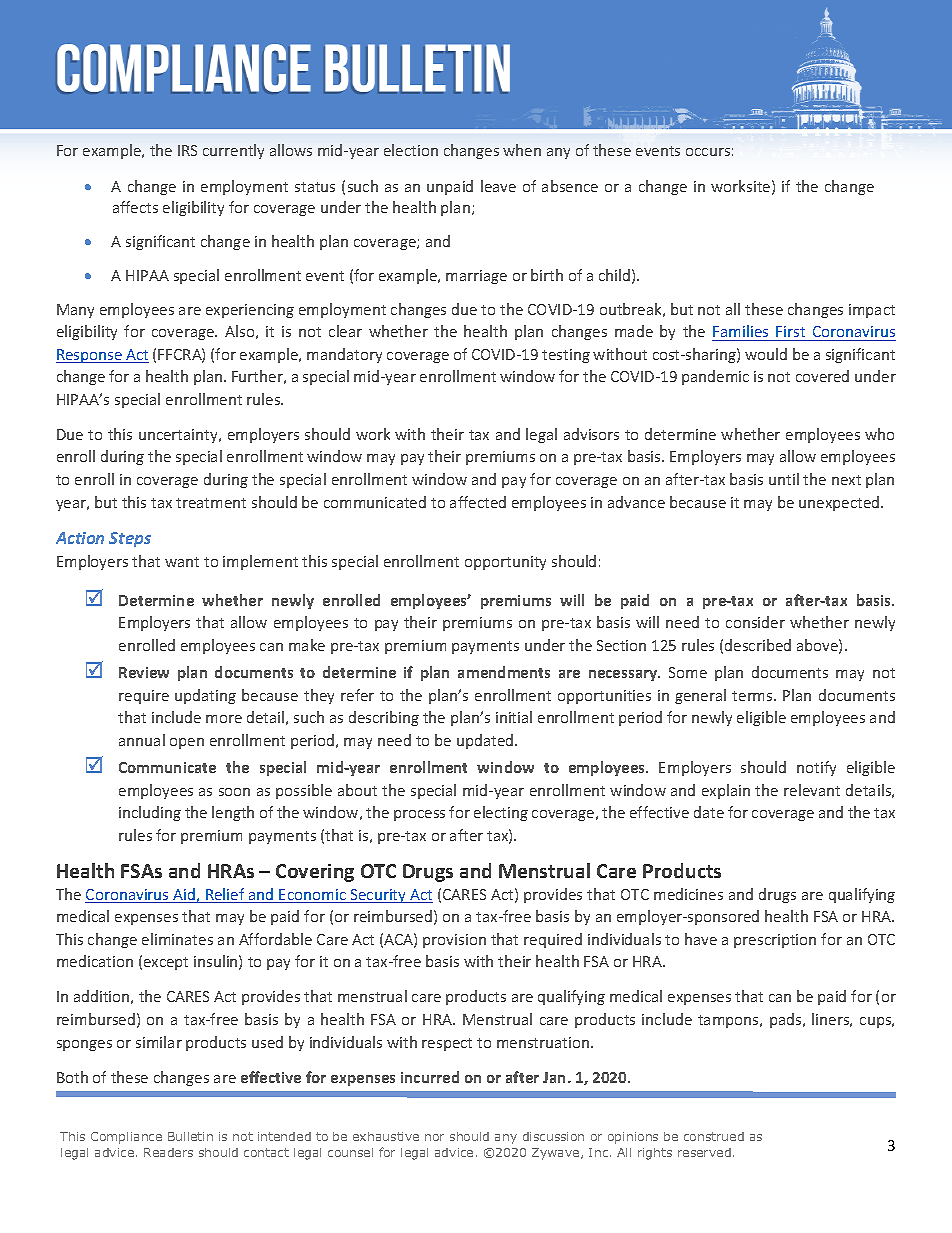 This screenshot has width=952, height=1233. I want to click on described, so click(758, 645).
